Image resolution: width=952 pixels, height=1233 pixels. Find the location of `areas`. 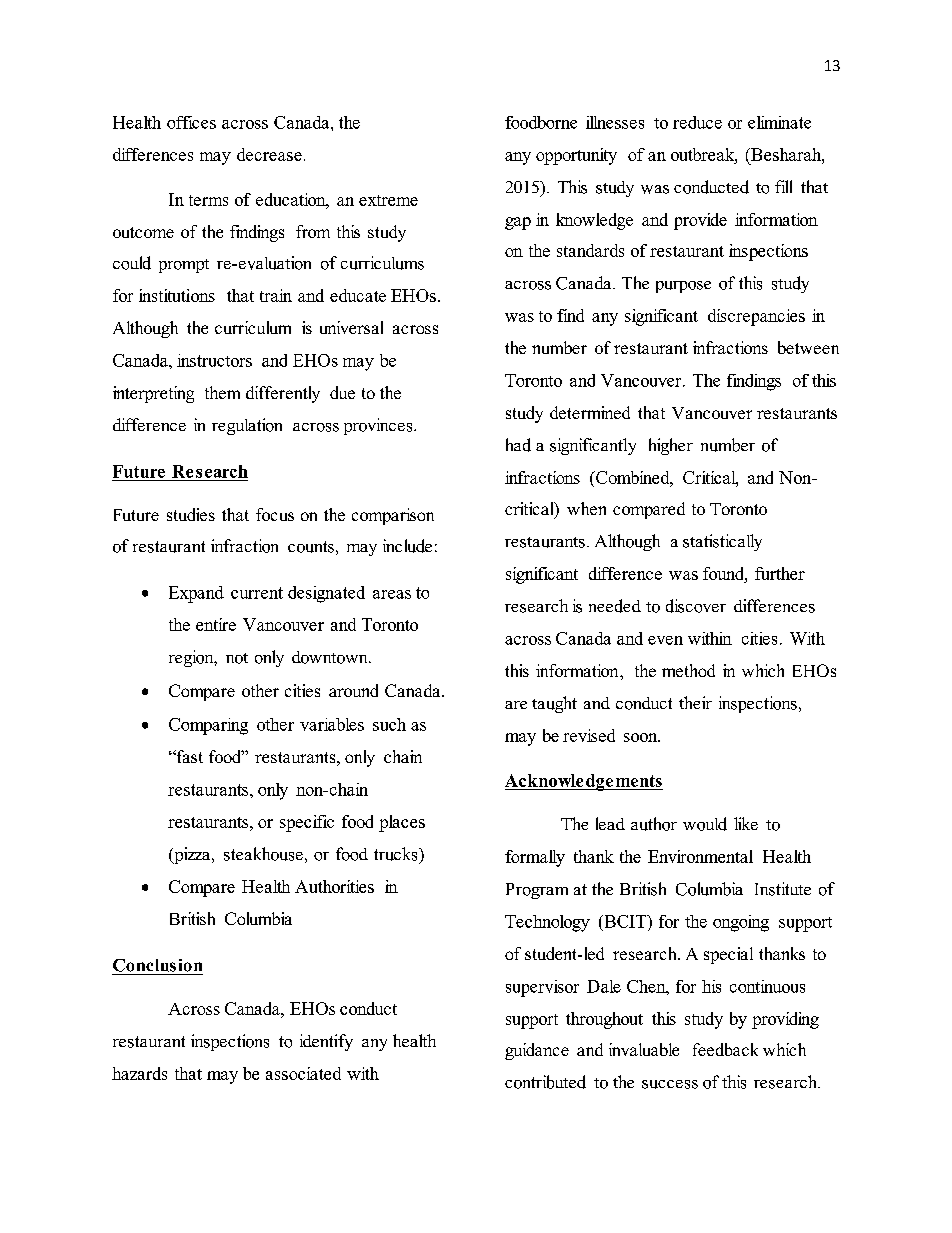

areas is located at coordinates (392, 594).
